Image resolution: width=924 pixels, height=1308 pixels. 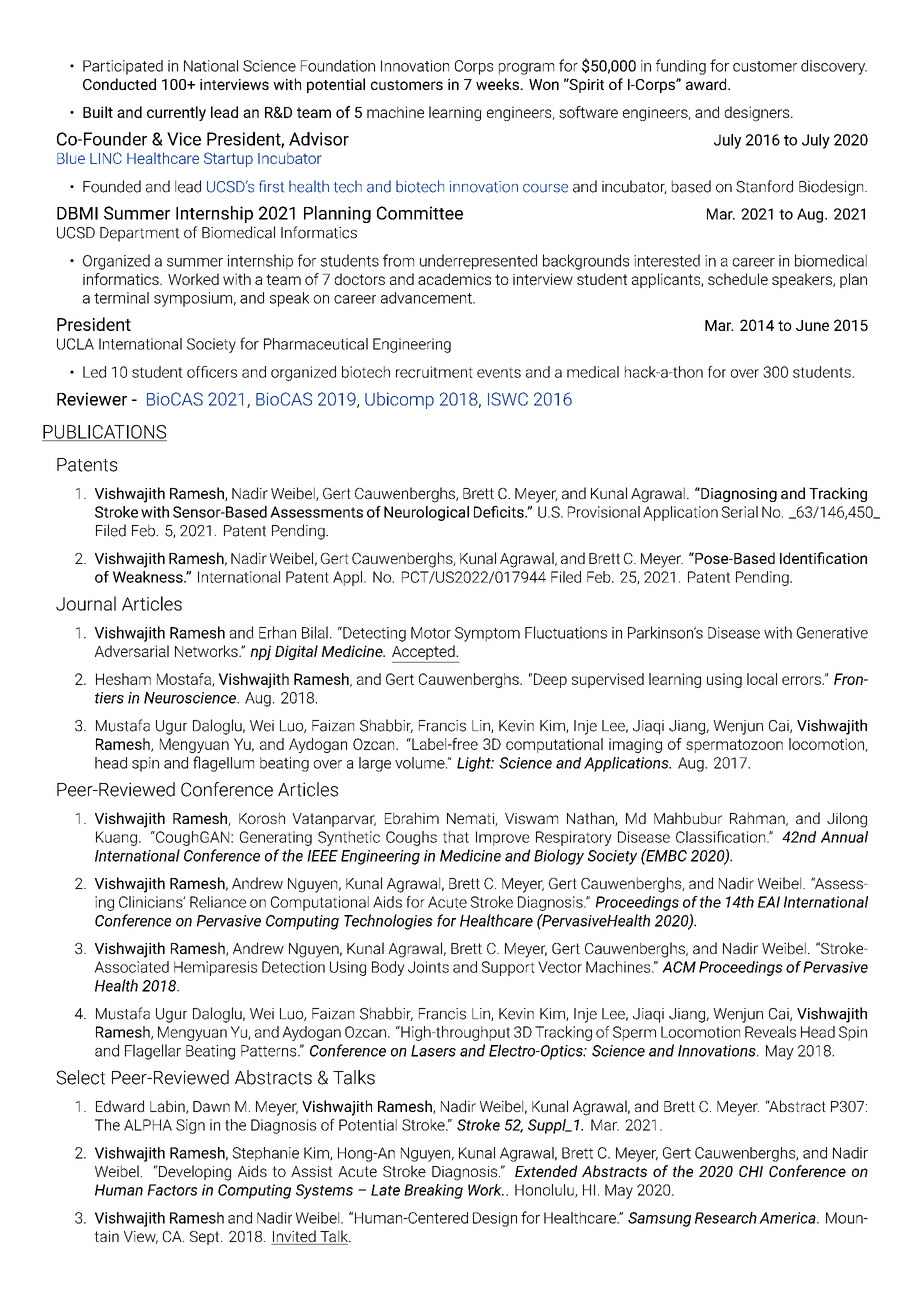 I want to click on Breaking, so click(x=433, y=1191).
